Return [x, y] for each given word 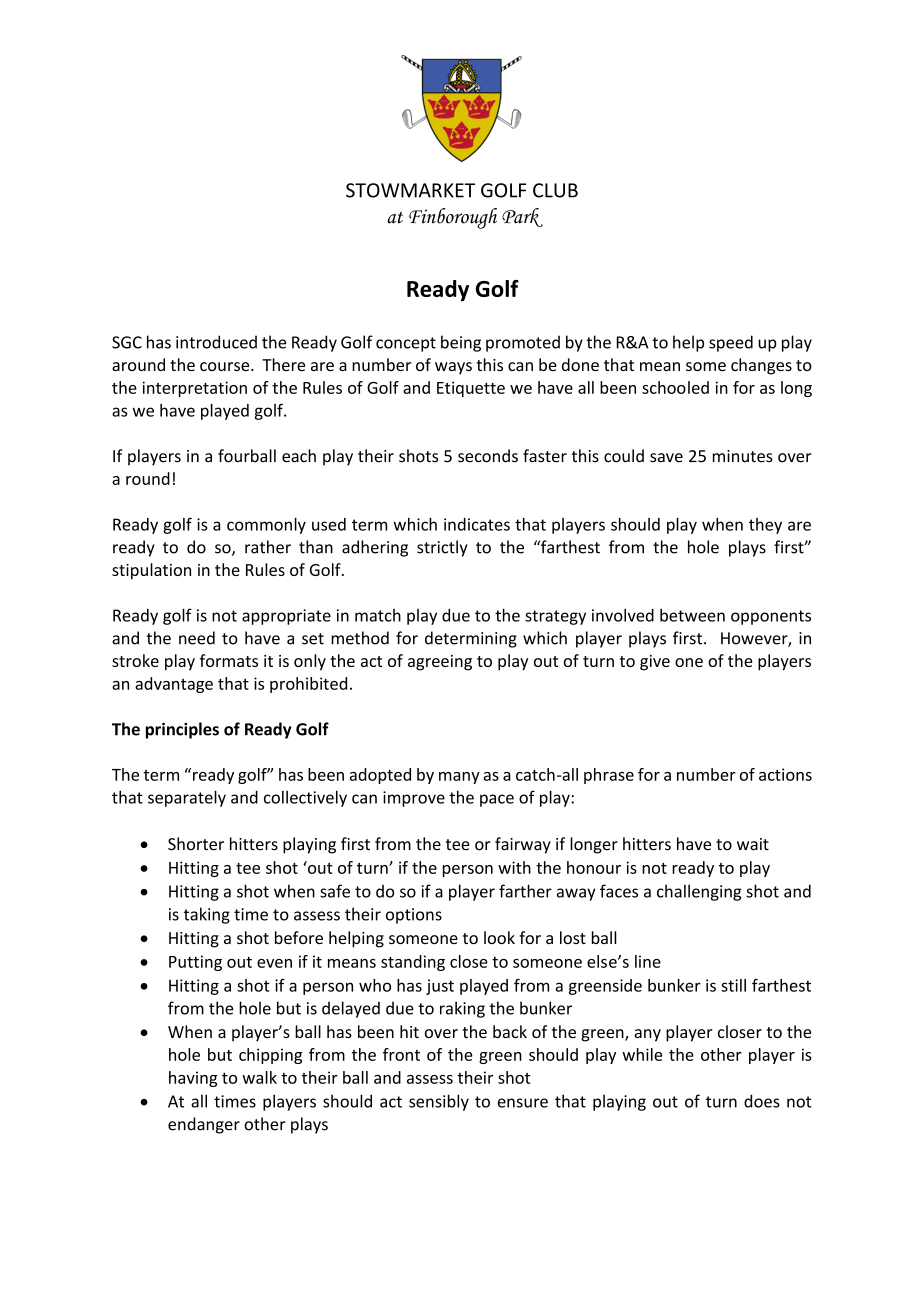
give [655, 663]
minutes [743, 456]
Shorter [196, 844]
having [193, 1079]
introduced [216, 342]
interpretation [194, 389]
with [514, 867]
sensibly [439, 1102]
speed [731, 343]
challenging [699, 892]
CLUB [555, 190]
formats [229, 660]
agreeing [440, 663]
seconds [488, 456]
